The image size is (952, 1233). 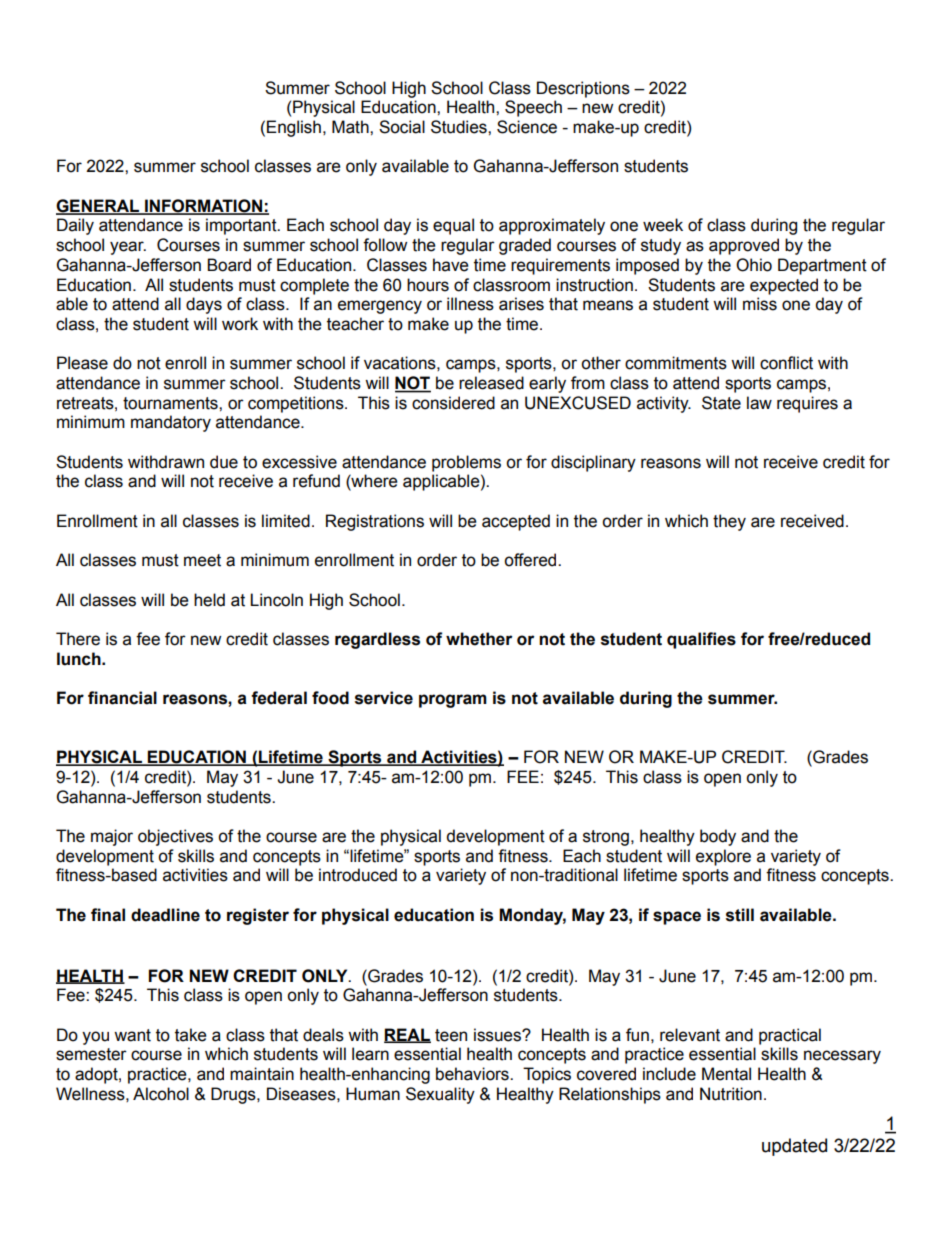 What do you see at coordinates (583, 89) in the screenshot?
I see `Descriptions` at bounding box center [583, 89].
